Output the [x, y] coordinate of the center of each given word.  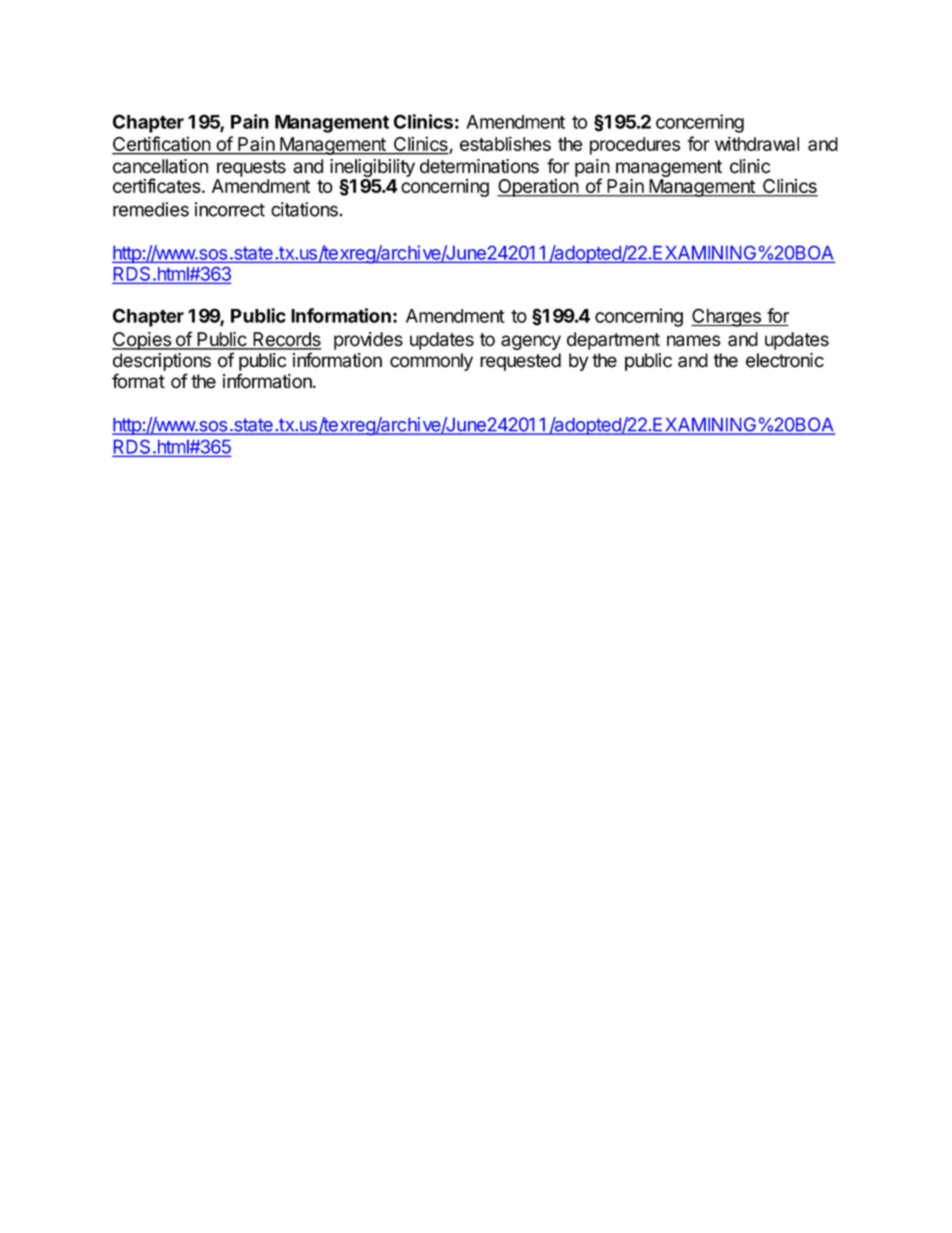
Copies [142, 341]
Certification [162, 145]
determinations [479, 166]
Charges [727, 317]
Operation [538, 187]
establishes [505, 143]
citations [304, 209]
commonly [431, 362]
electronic [785, 360]
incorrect [230, 209]
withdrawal [757, 143]
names [693, 341]
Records [286, 340]
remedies [151, 209]
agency [531, 342]
